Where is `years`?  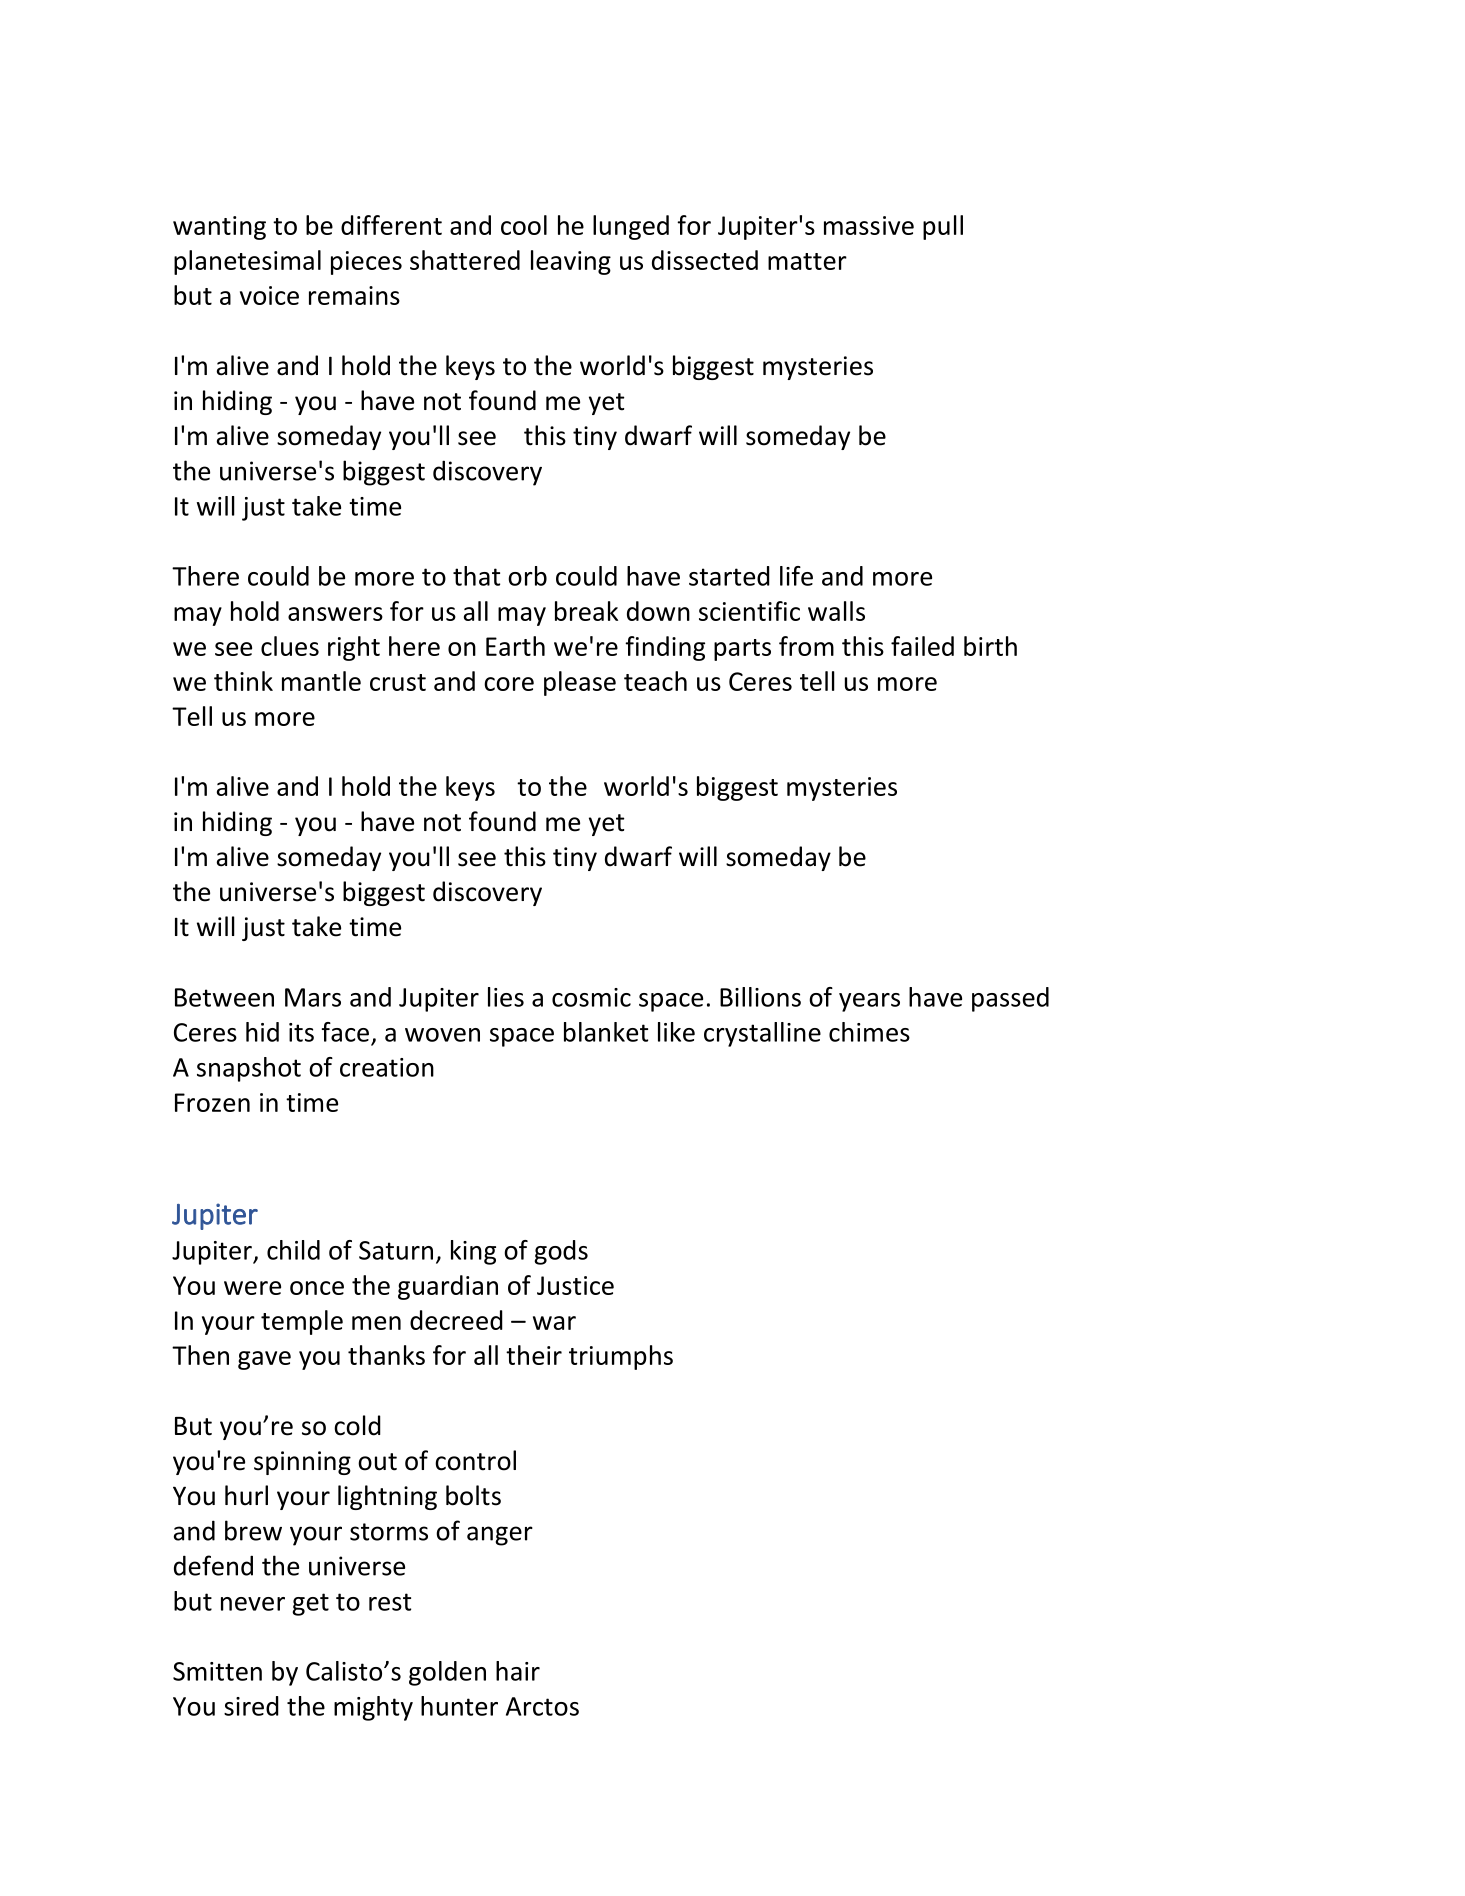
years is located at coordinates (869, 1002).
